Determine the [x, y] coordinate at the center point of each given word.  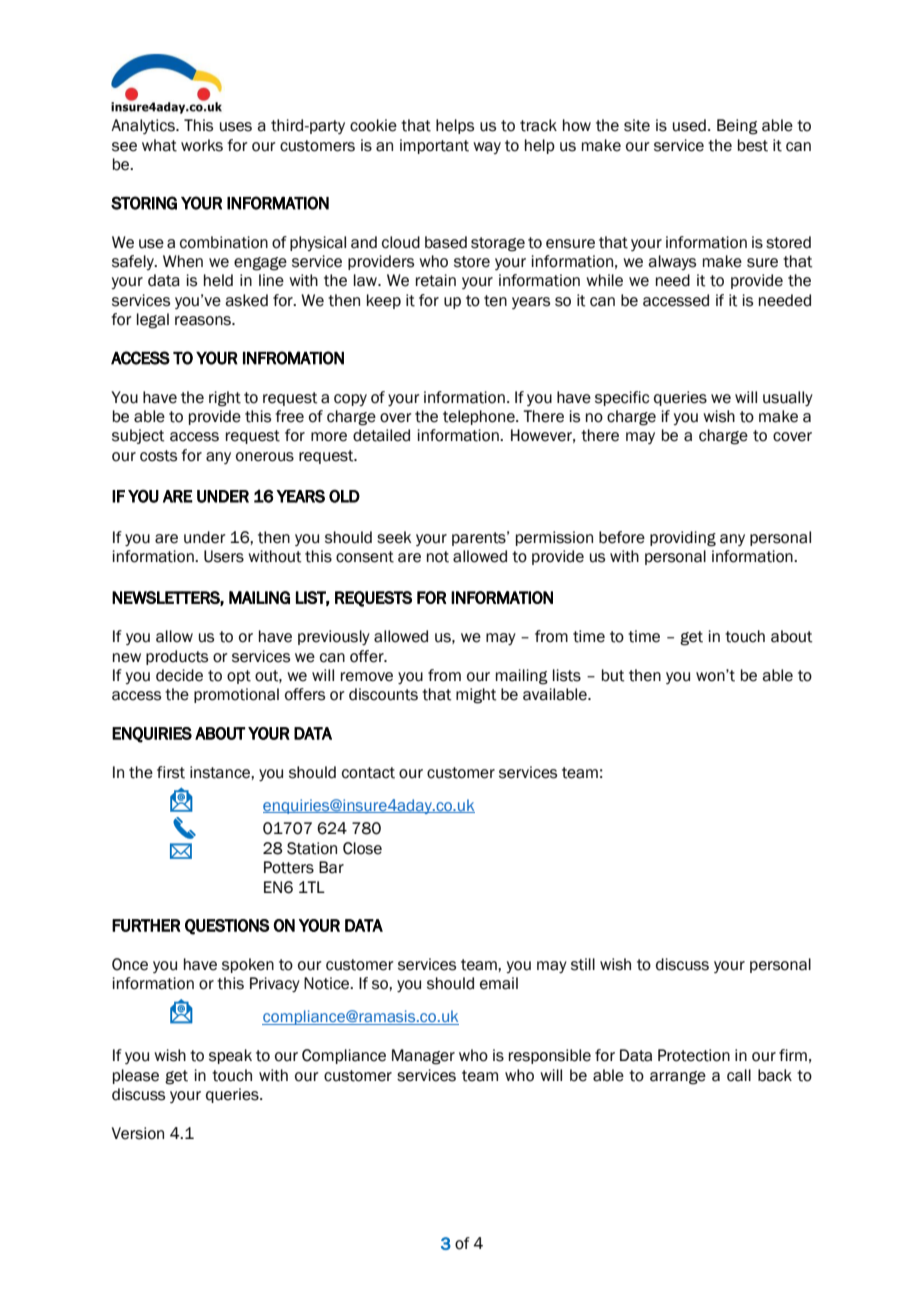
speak [230, 1056]
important [434, 146]
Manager [423, 1057]
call [739, 1075]
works [202, 145]
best [753, 145]
